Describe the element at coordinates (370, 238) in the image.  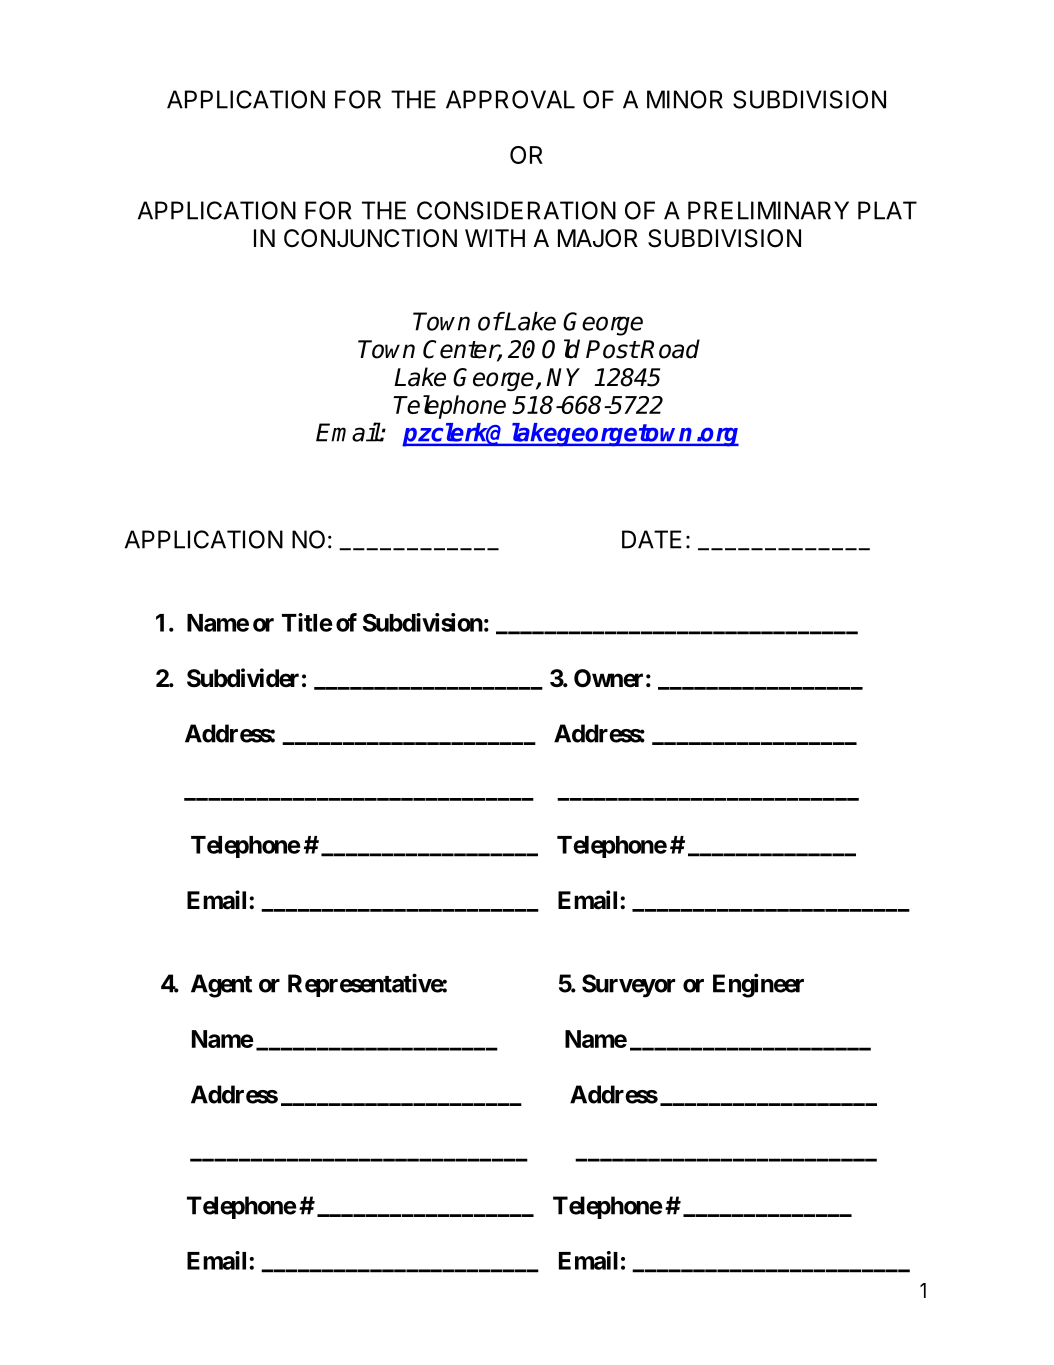
I see `CONJUNCTION` at that location.
